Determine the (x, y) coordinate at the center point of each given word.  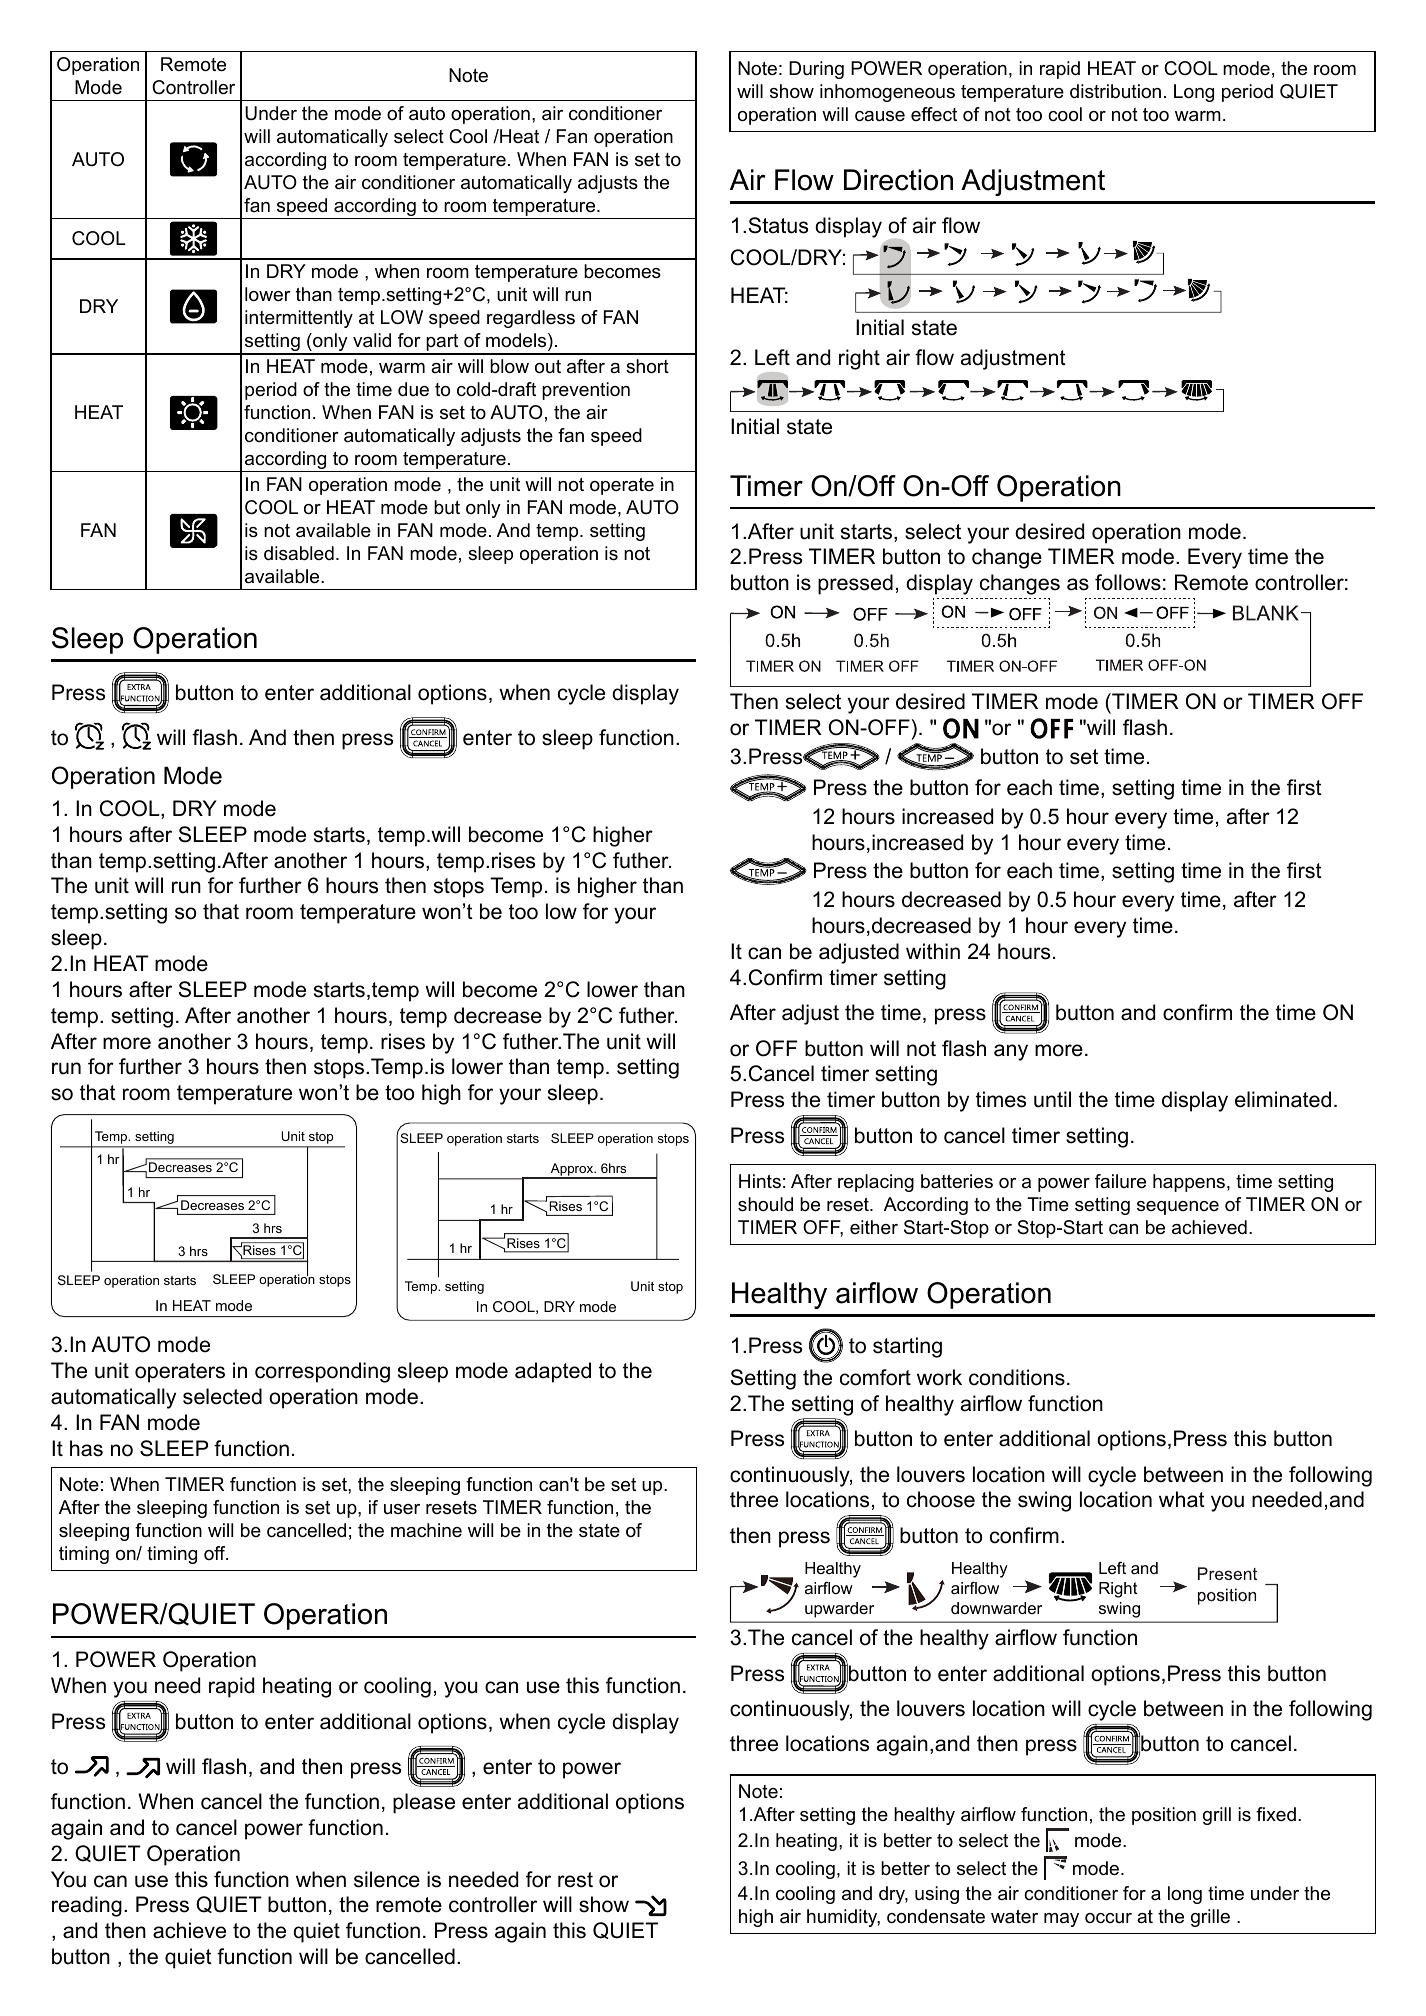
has (86, 1448)
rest (575, 1880)
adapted (553, 1372)
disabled (299, 553)
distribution (1115, 91)
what (1182, 1499)
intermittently (299, 319)
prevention (586, 391)
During (816, 70)
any (1011, 1052)
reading (87, 1906)
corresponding (322, 1372)
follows (1128, 582)
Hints (760, 1181)
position (1164, 1816)
